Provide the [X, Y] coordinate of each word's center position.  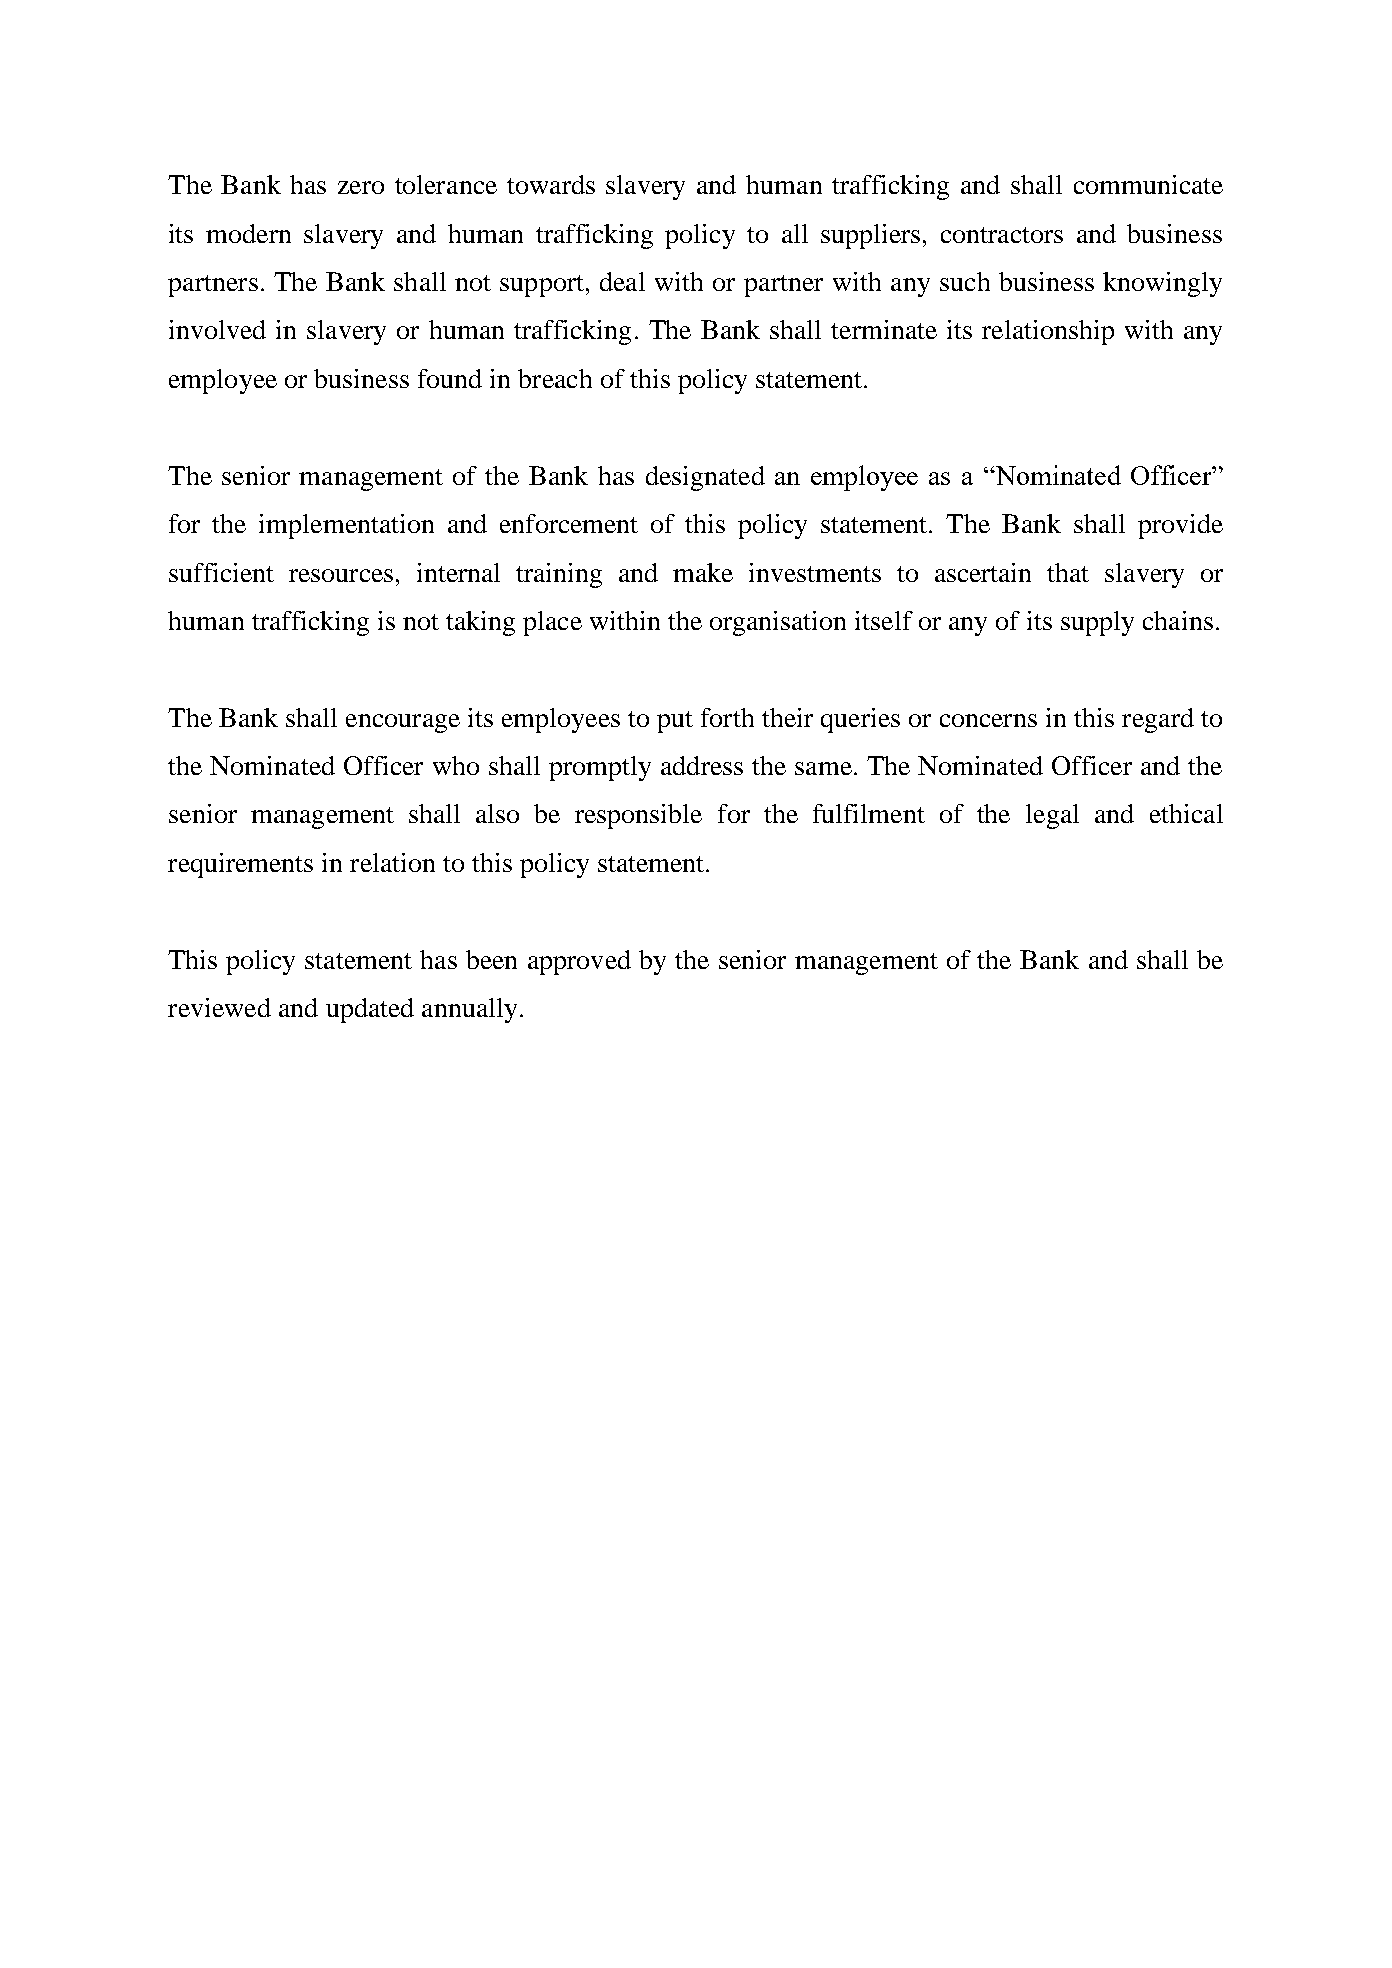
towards [551, 184]
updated [370, 1010]
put [675, 722]
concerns [988, 720]
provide [1180, 526]
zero [361, 187]
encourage [403, 723]
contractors [1002, 235]
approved [579, 962]
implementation [346, 526]
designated [705, 478]
